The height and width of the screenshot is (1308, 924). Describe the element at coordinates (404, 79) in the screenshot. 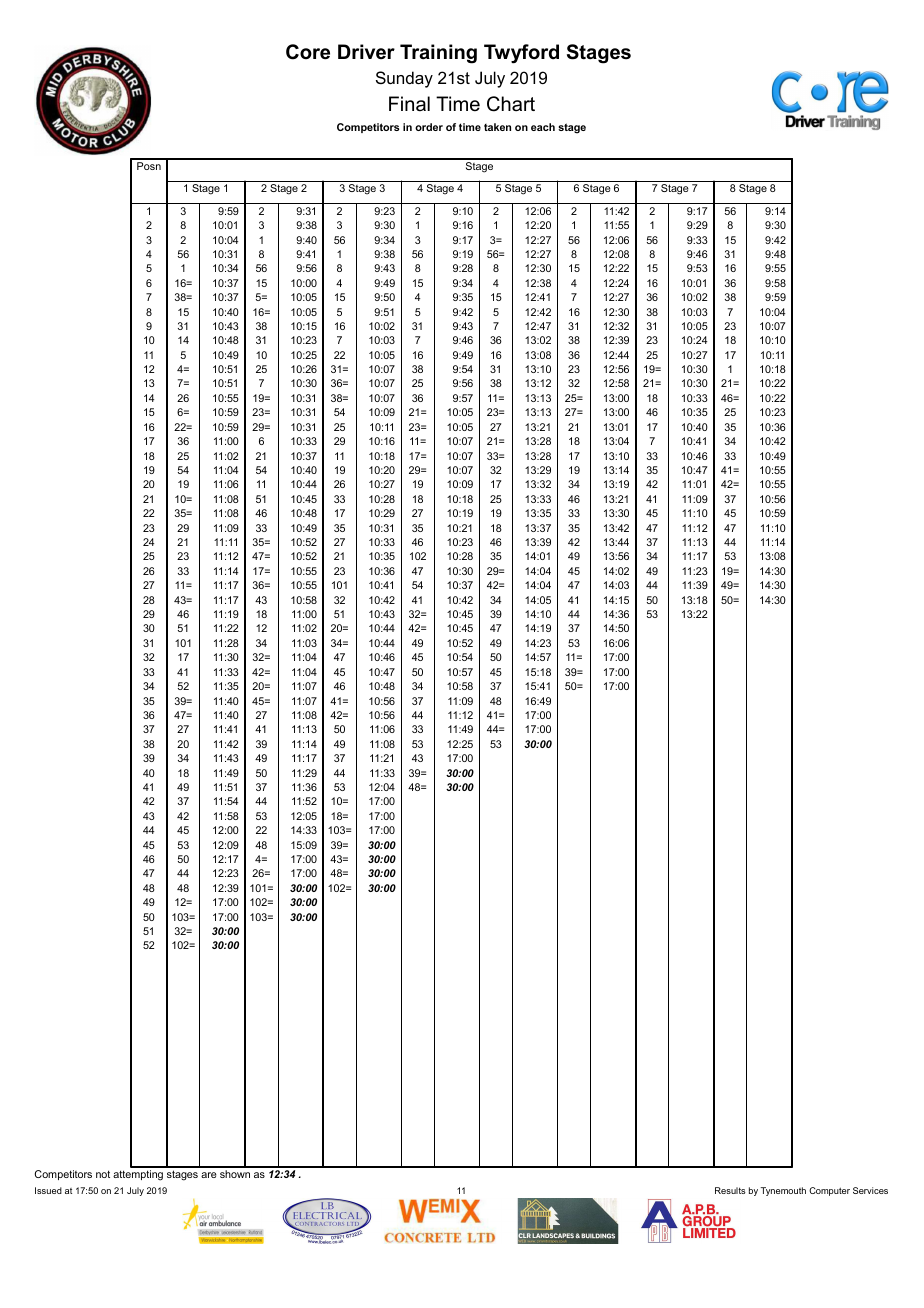

I see `Sunday` at that location.
